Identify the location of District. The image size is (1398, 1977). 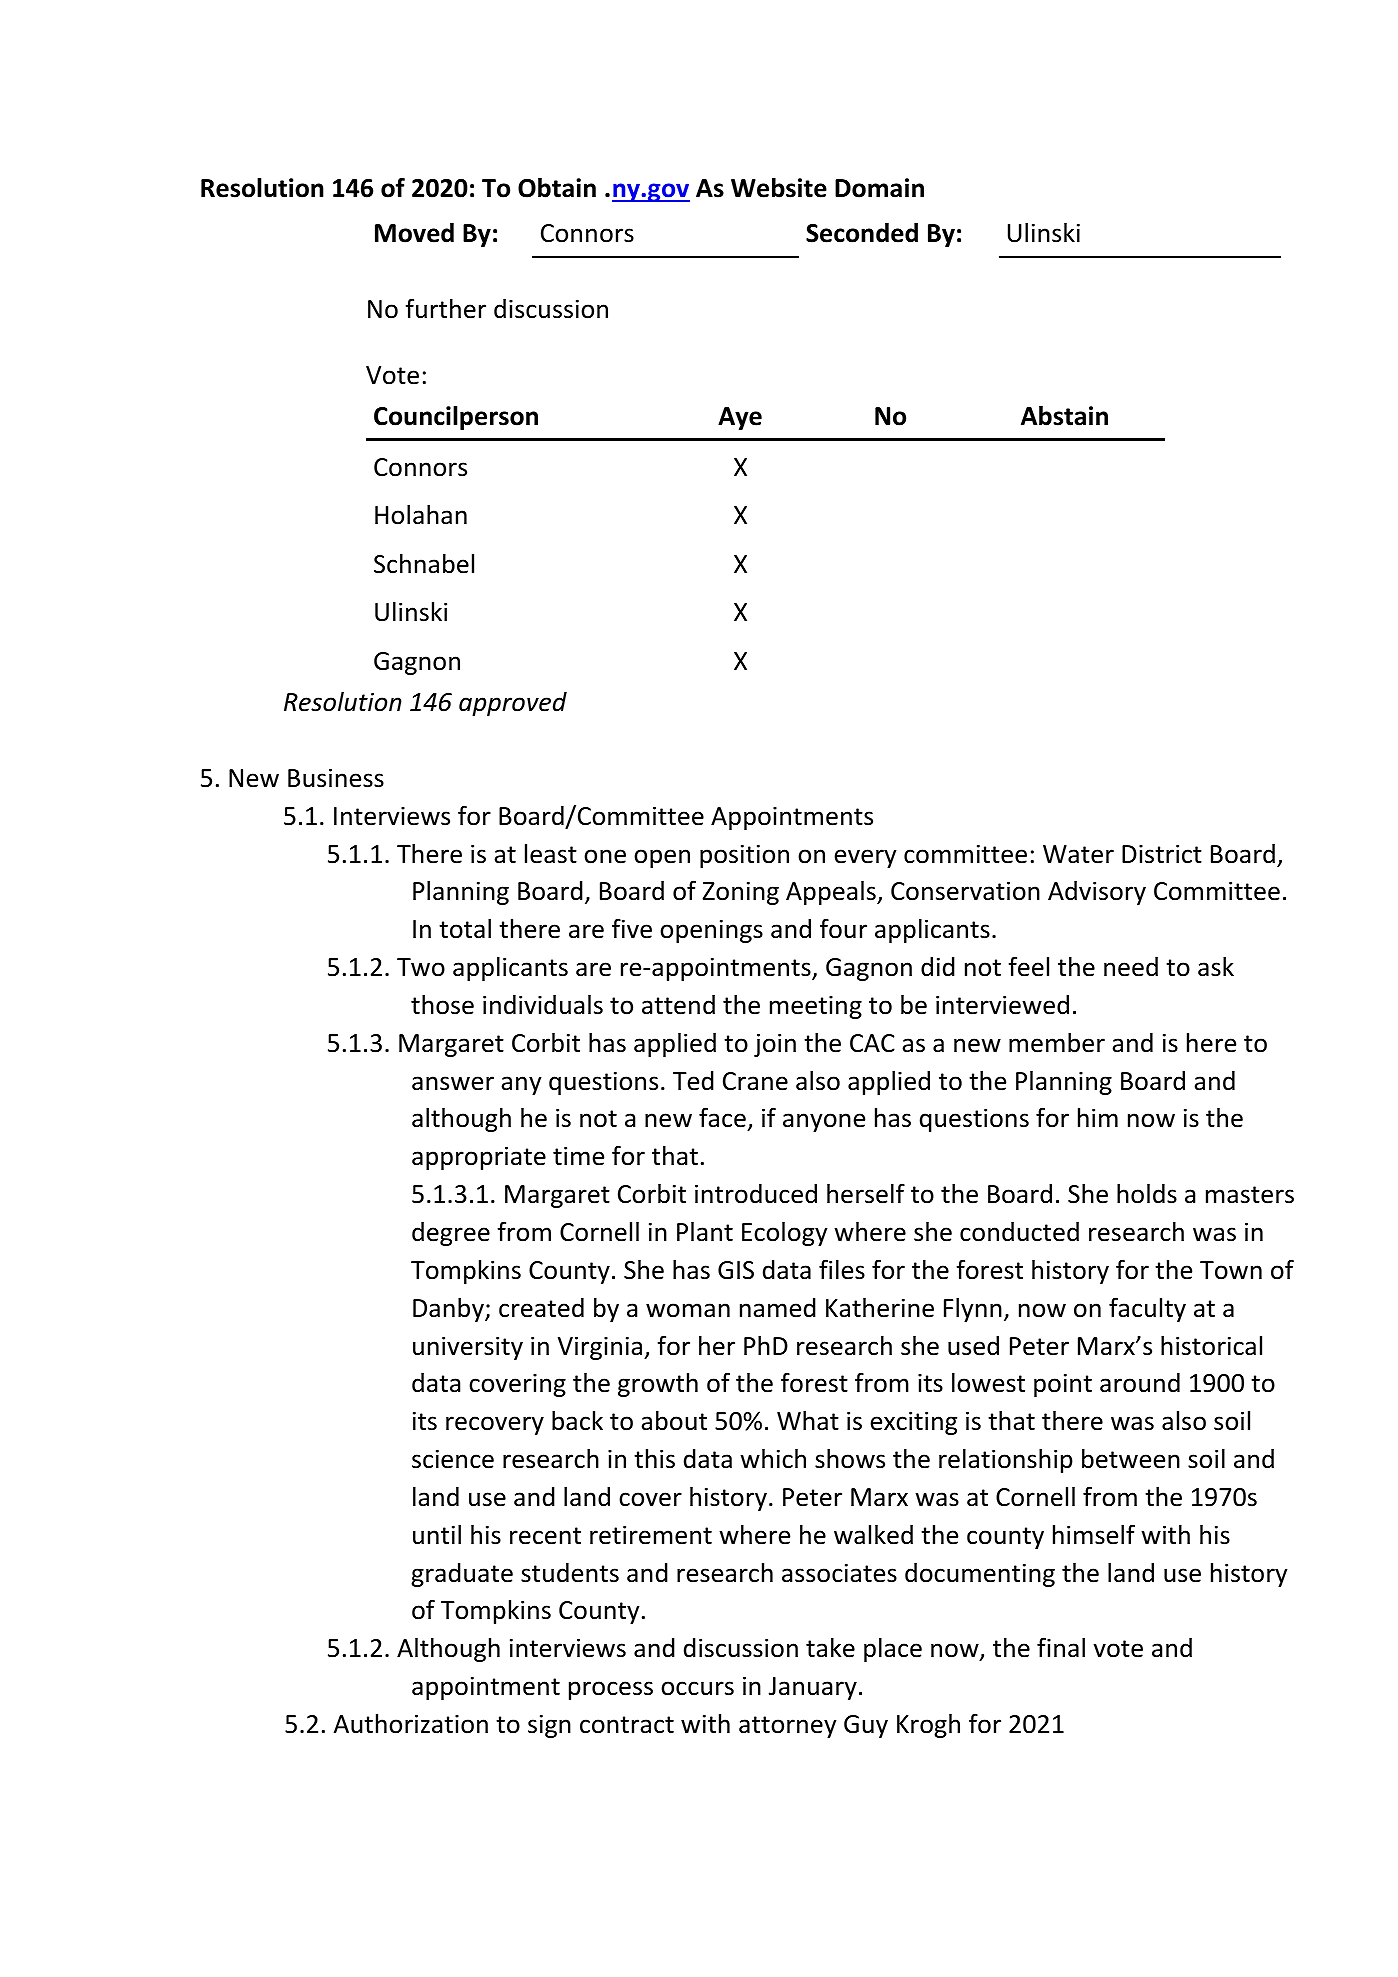
(1162, 854).
